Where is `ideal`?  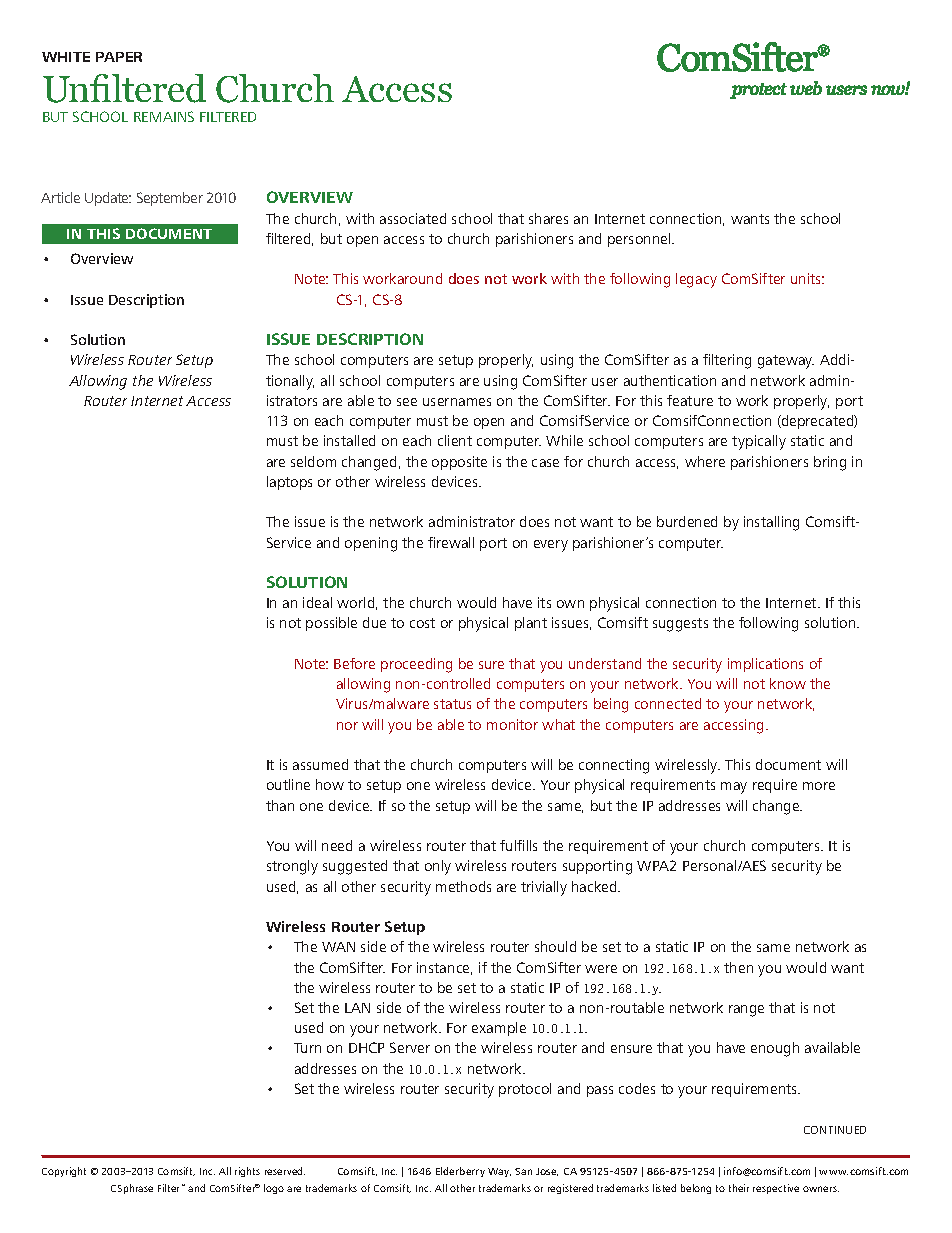 ideal is located at coordinates (317, 602).
